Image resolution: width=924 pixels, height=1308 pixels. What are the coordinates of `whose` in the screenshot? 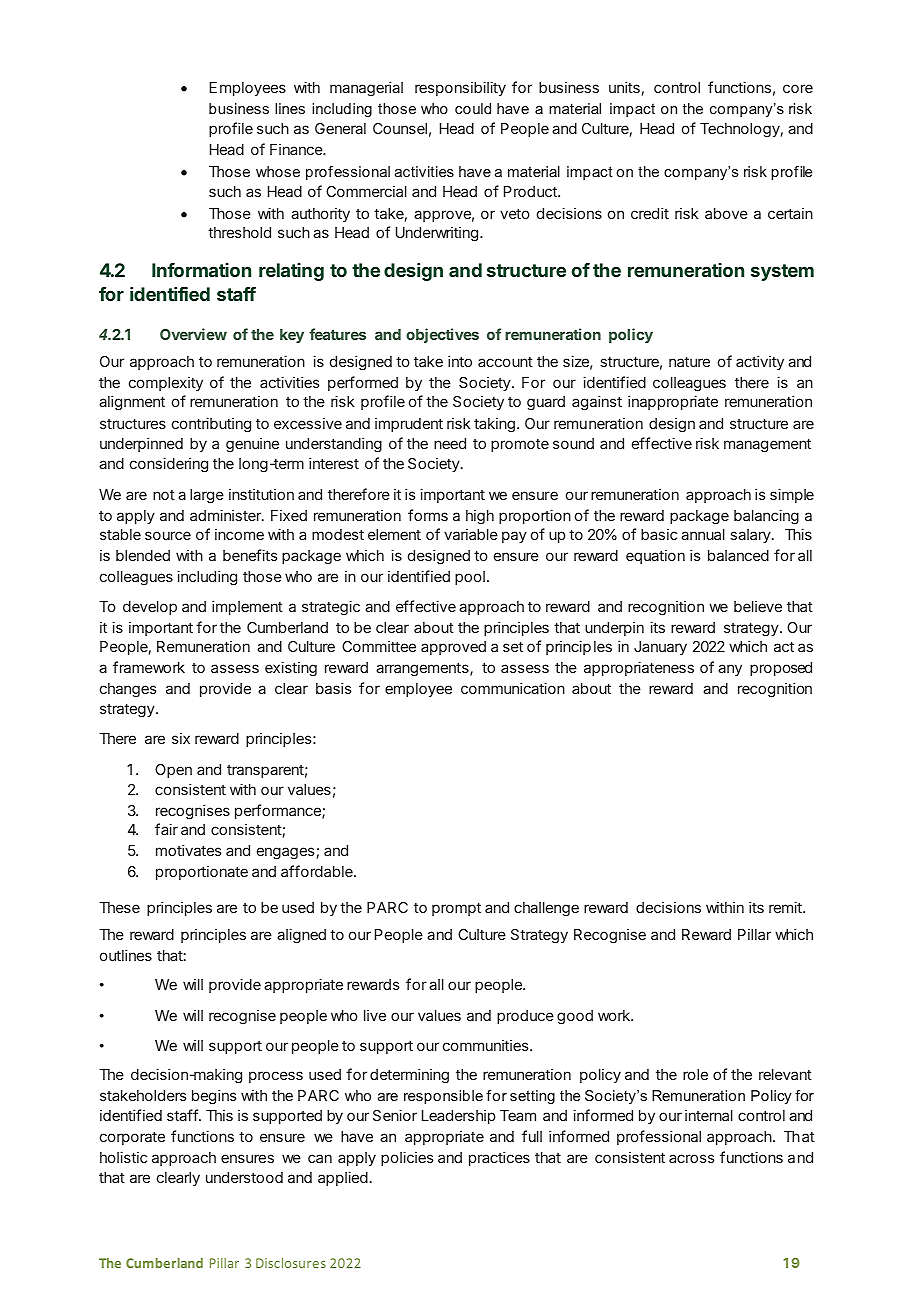 It's located at (278, 171).
